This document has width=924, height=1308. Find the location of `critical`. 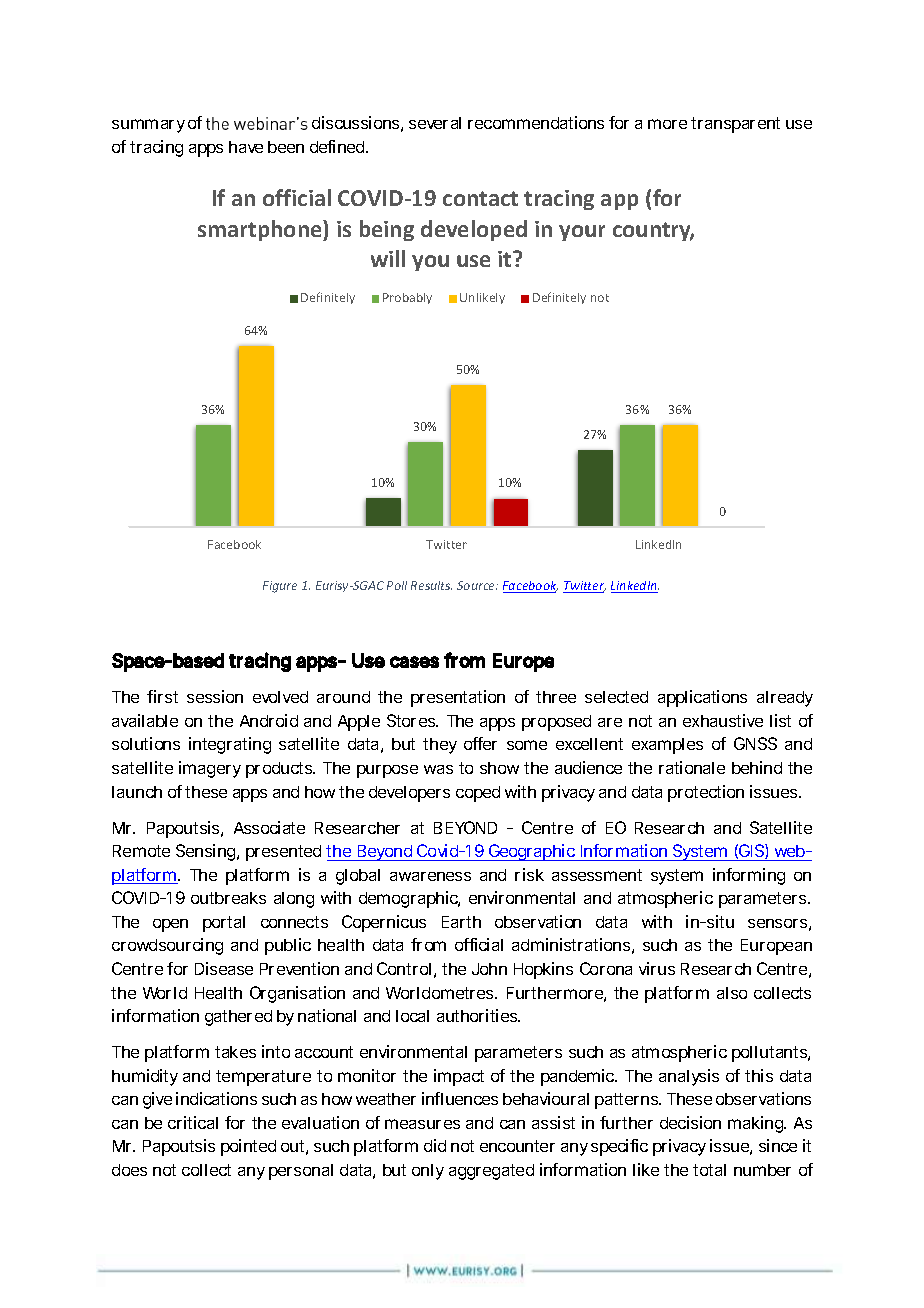

critical is located at coordinates (193, 1122).
